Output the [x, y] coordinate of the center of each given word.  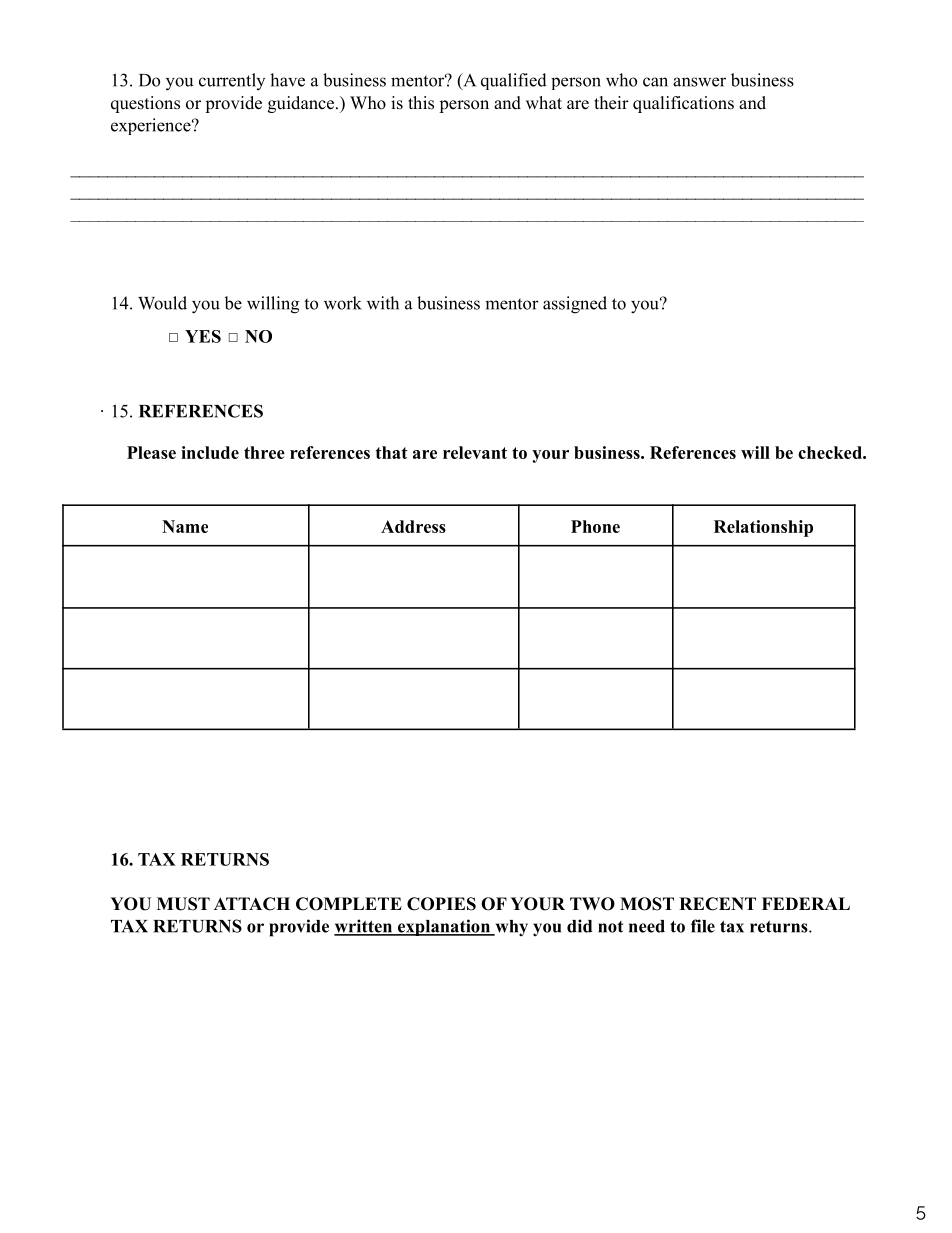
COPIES [441, 904]
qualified [514, 81]
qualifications [683, 104]
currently [232, 81]
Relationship [763, 528]
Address [413, 526]
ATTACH [252, 904]
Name [185, 526]
